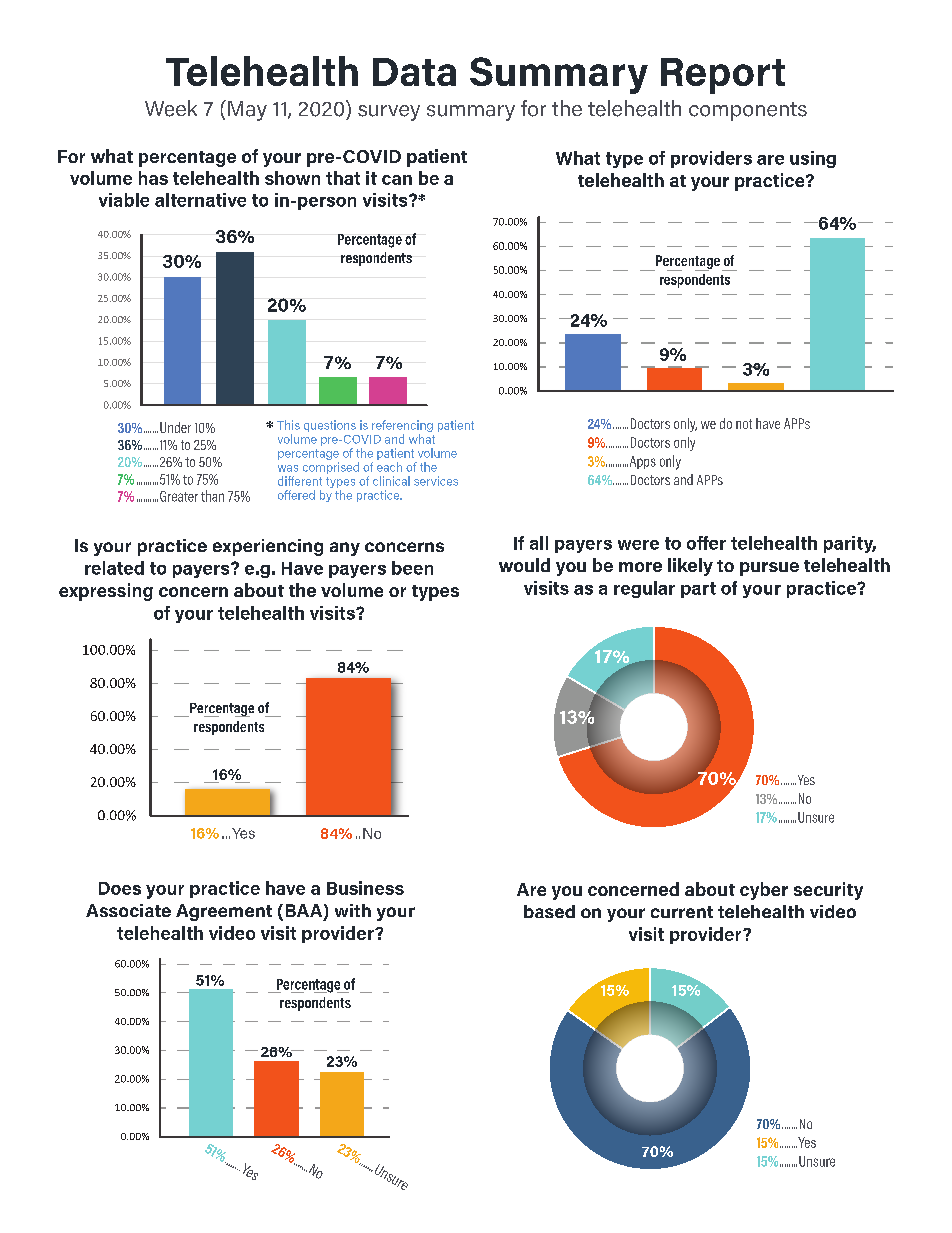  I want to click on based, so click(549, 911).
